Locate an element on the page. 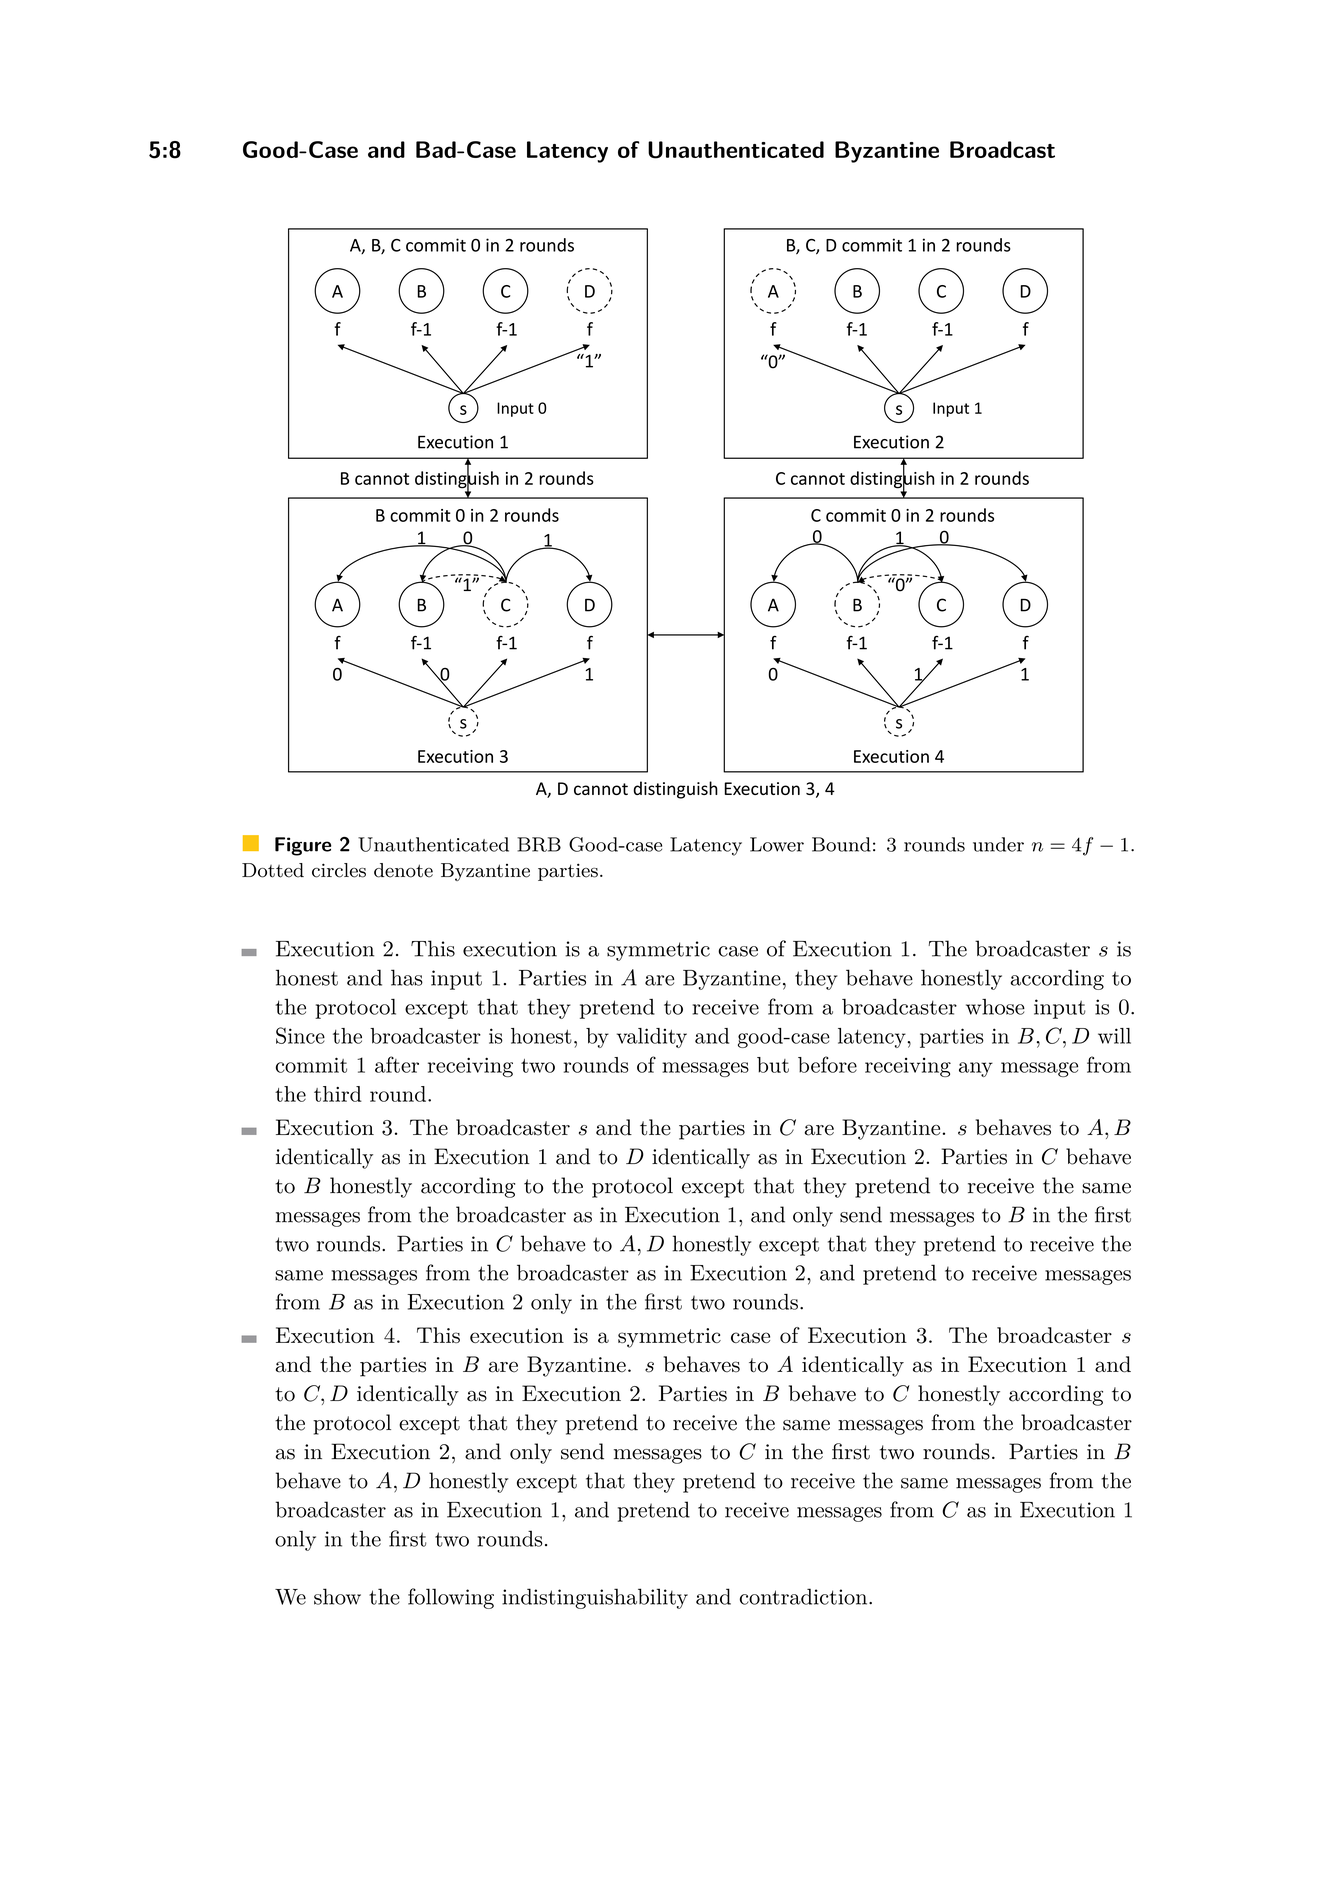 The height and width of the page is (1889, 1335). any is located at coordinates (976, 1069).
